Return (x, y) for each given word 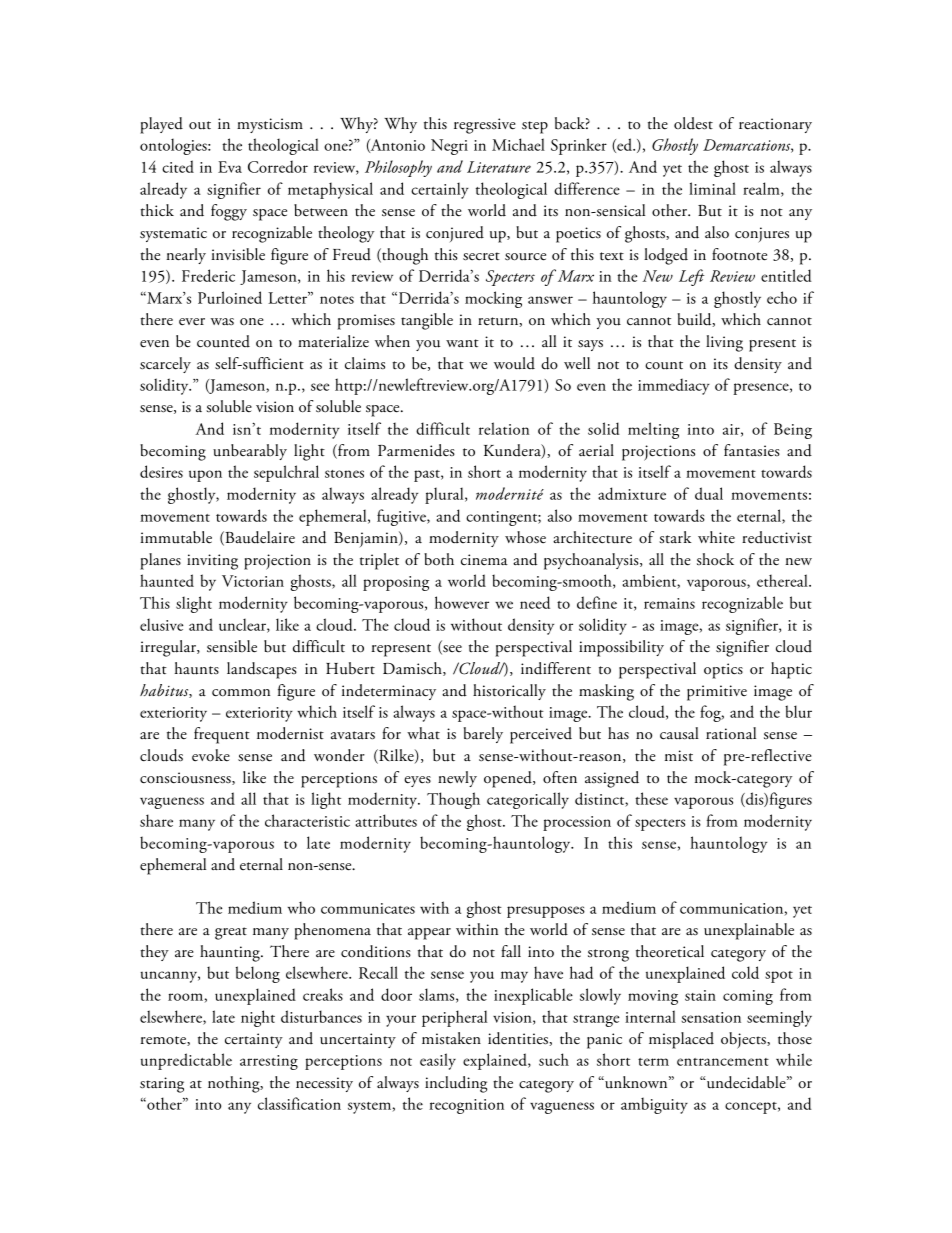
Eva (230, 167)
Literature (499, 167)
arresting (269, 1062)
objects (744, 1040)
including (456, 1084)
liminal (712, 188)
